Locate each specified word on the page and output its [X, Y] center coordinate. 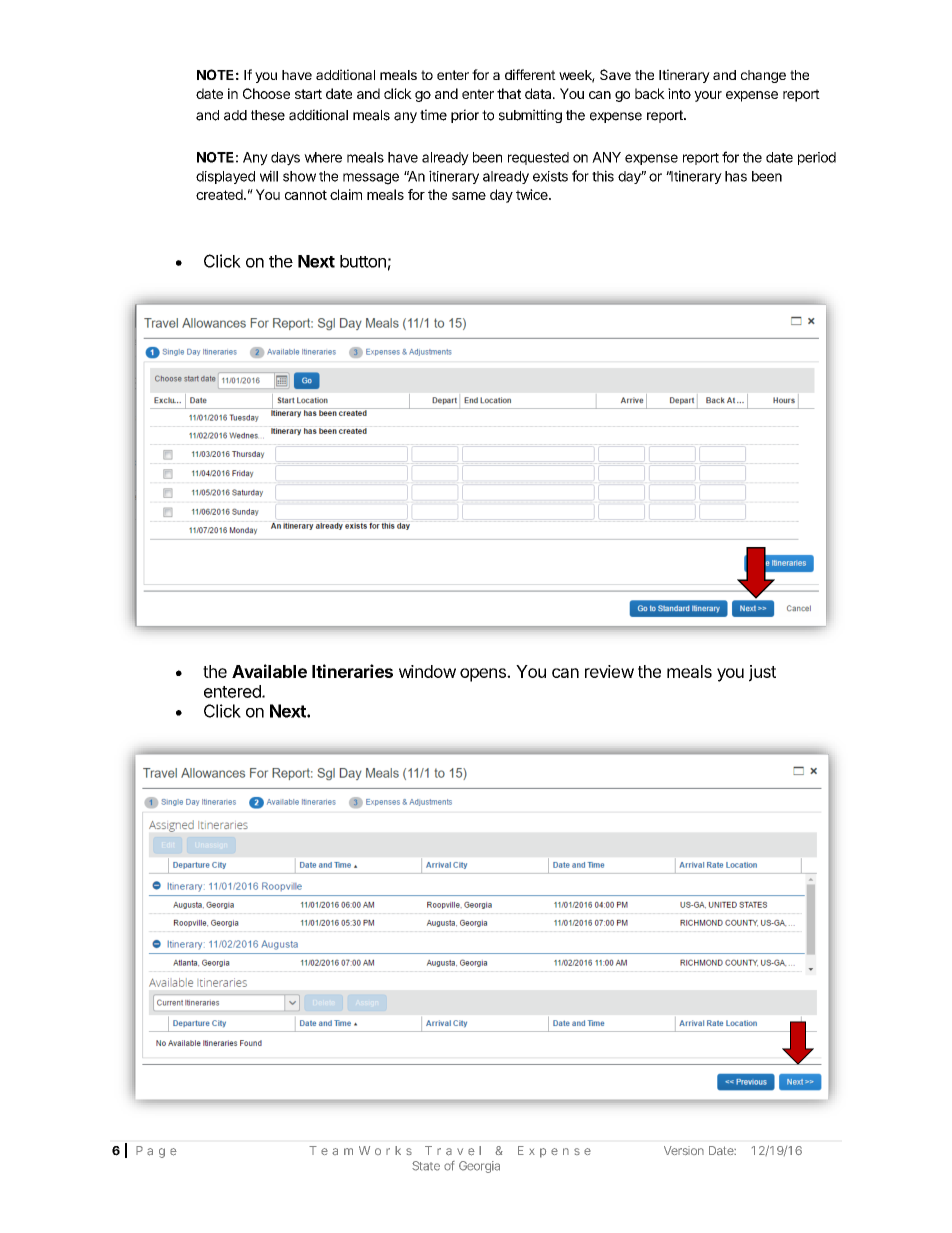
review [609, 671]
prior [465, 116]
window [427, 671]
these [268, 115]
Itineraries [352, 671]
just [762, 673]
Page [156, 1152]
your [708, 96]
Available [269, 671]
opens [484, 675]
